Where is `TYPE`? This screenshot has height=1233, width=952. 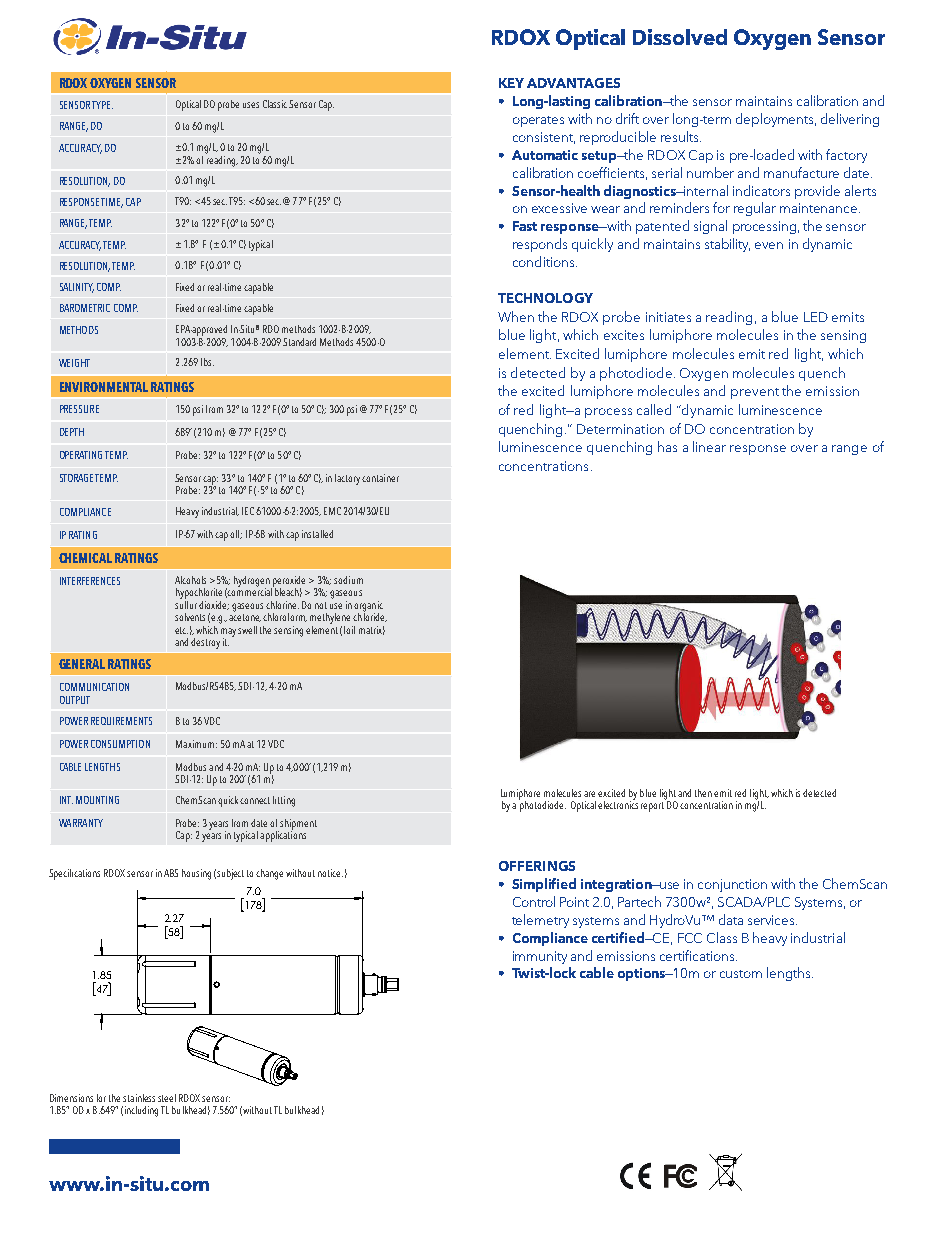 TYPE is located at coordinates (102, 105).
